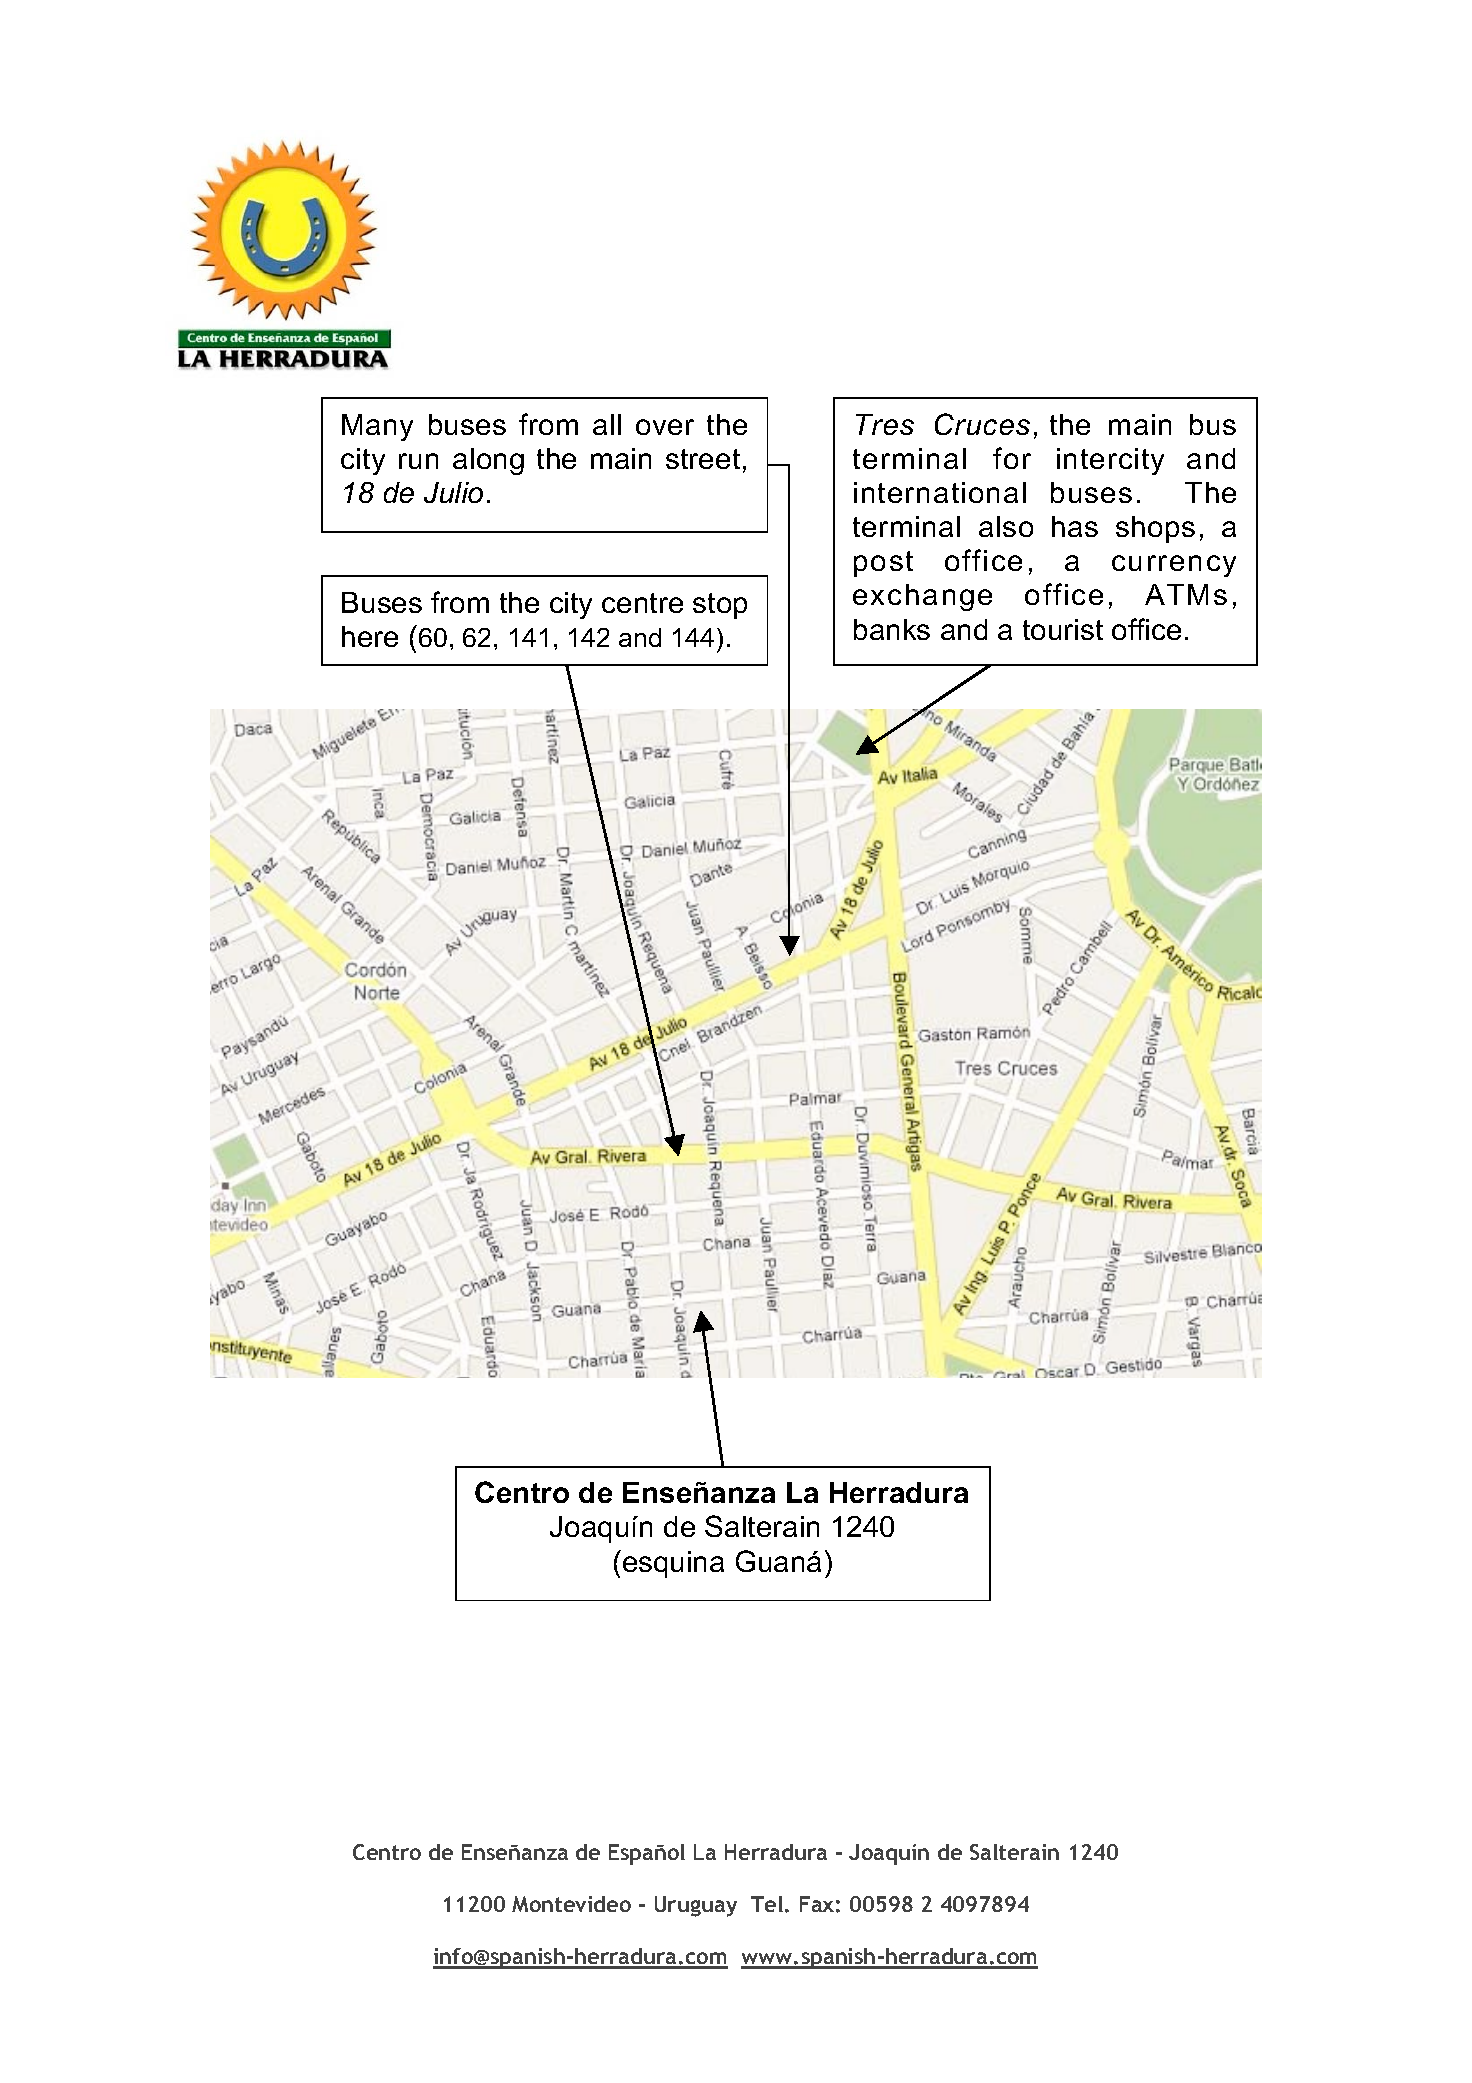  What do you see at coordinates (370, 636) in the screenshot?
I see `here` at bounding box center [370, 636].
